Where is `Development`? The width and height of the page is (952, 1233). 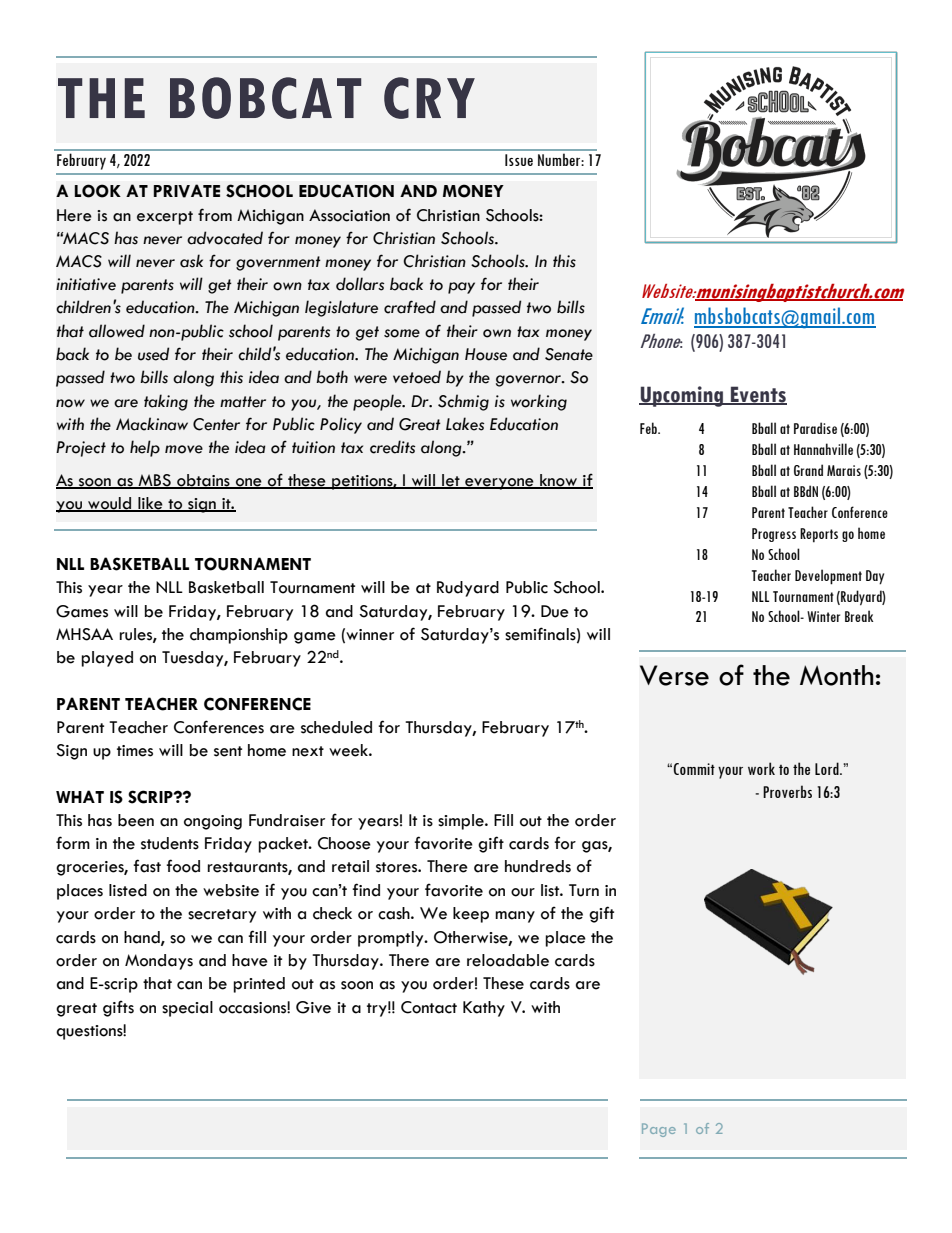
Development is located at coordinates (828, 577).
